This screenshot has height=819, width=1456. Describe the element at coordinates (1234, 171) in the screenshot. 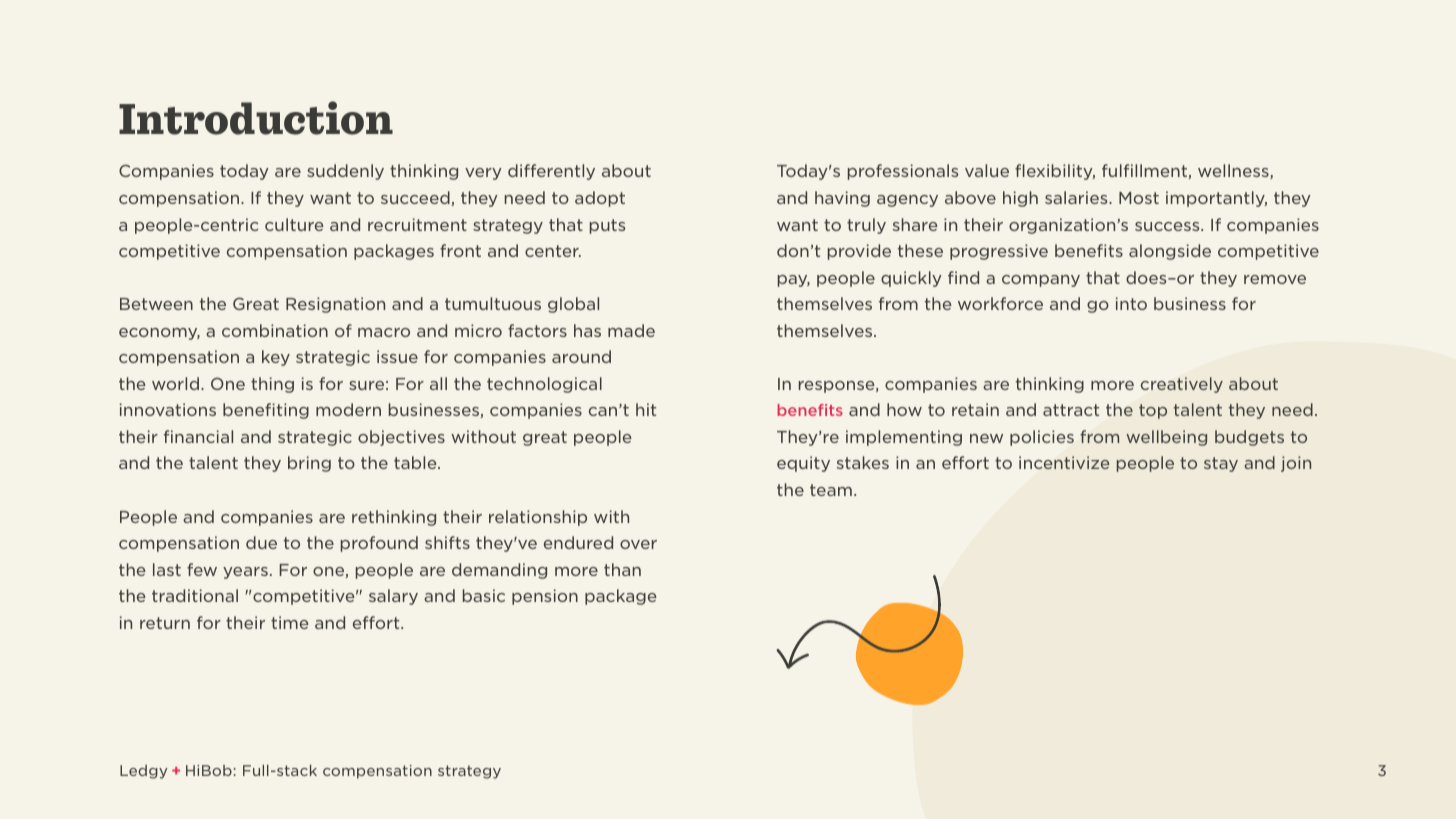

I see `wellness` at that location.
